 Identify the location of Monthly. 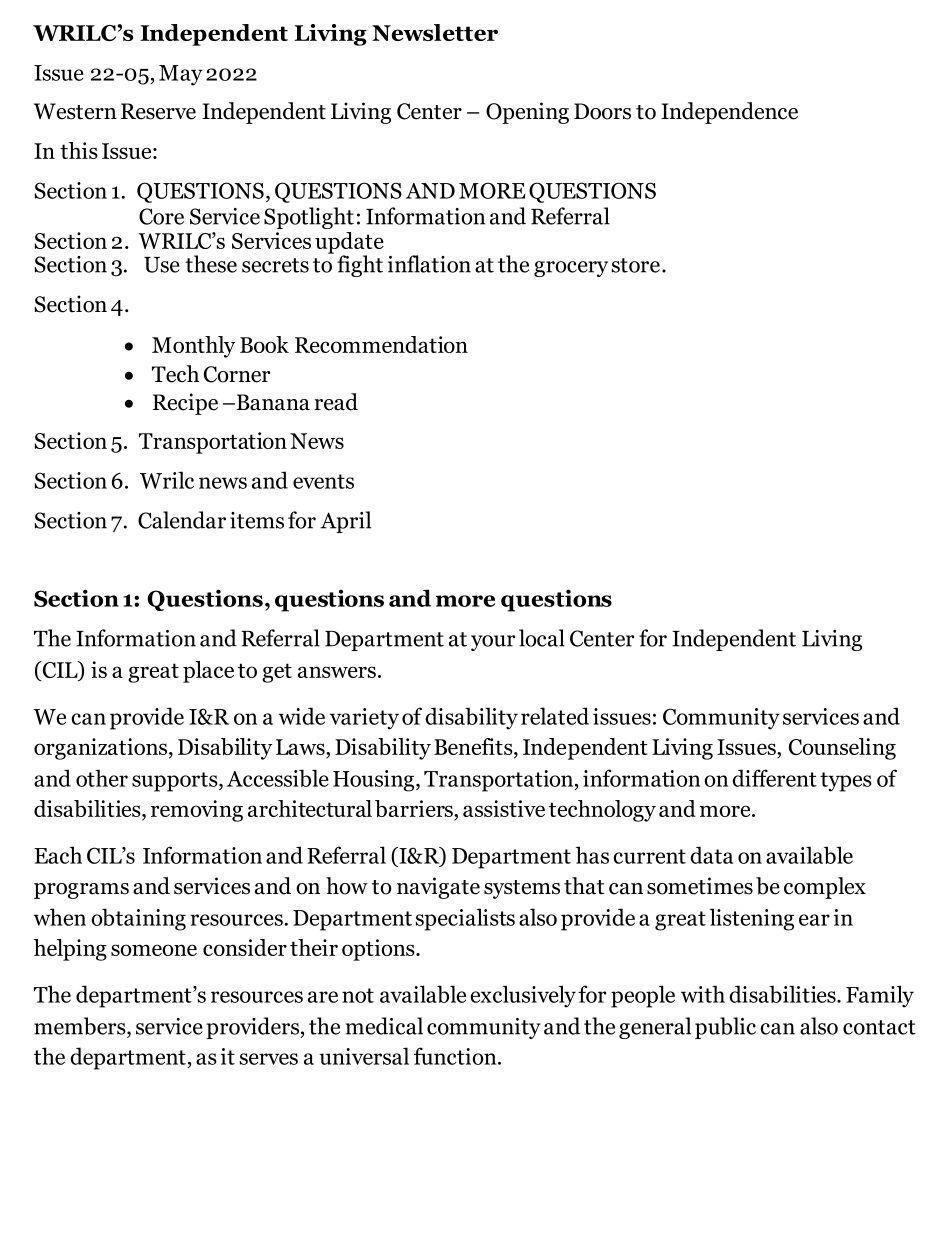
(193, 347).
